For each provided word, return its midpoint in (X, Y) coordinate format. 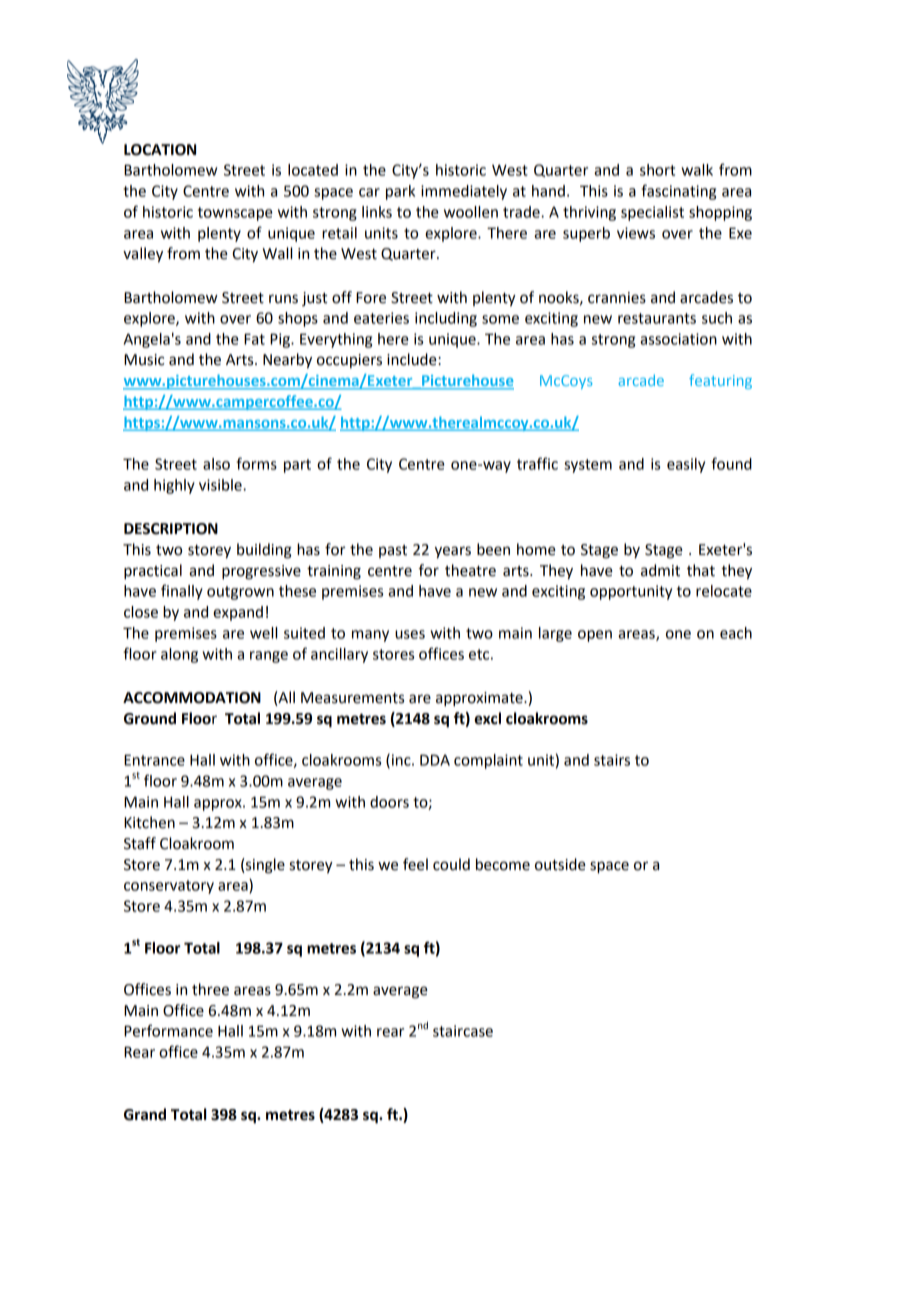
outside (560, 864)
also (216, 464)
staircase (463, 1031)
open (595, 636)
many (370, 636)
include (413, 359)
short (657, 170)
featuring (720, 381)
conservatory (169, 887)
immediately (464, 192)
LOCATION (160, 150)
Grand (145, 1114)
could (451, 864)
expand (238, 613)
